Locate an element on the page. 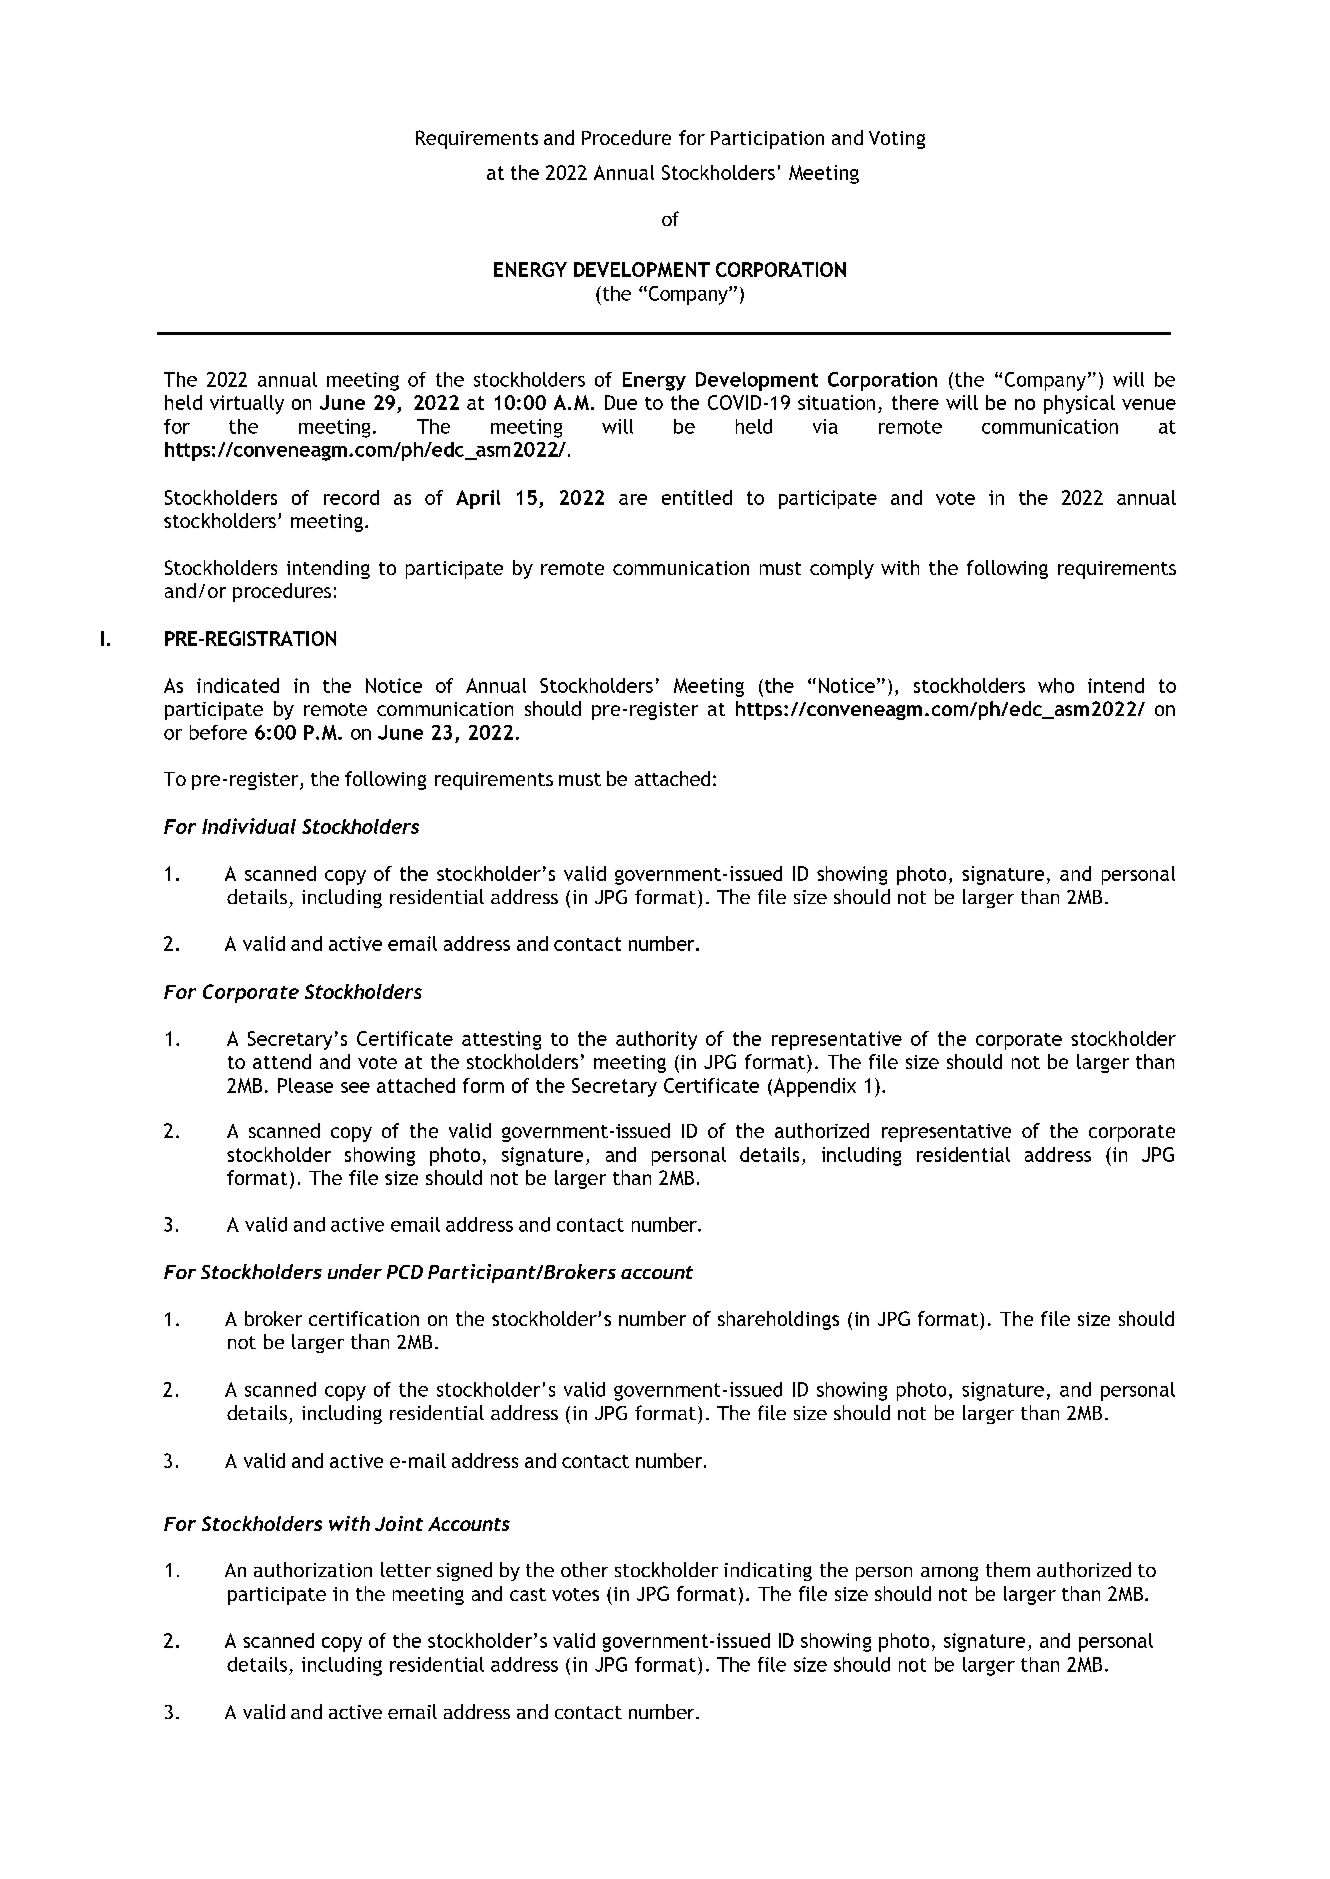 The image size is (1330, 1879). Individual is located at coordinates (249, 826).
